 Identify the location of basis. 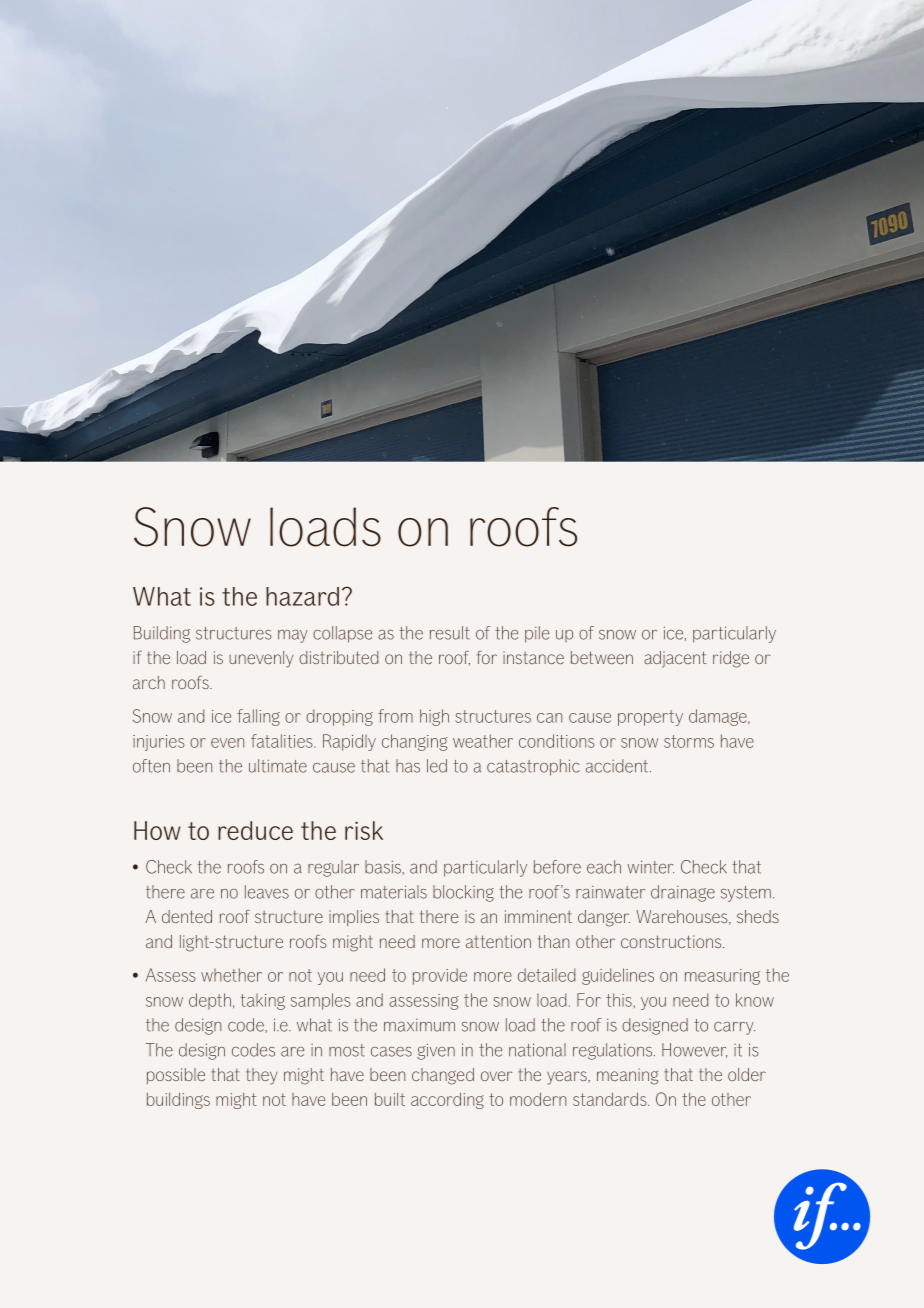
(384, 867).
